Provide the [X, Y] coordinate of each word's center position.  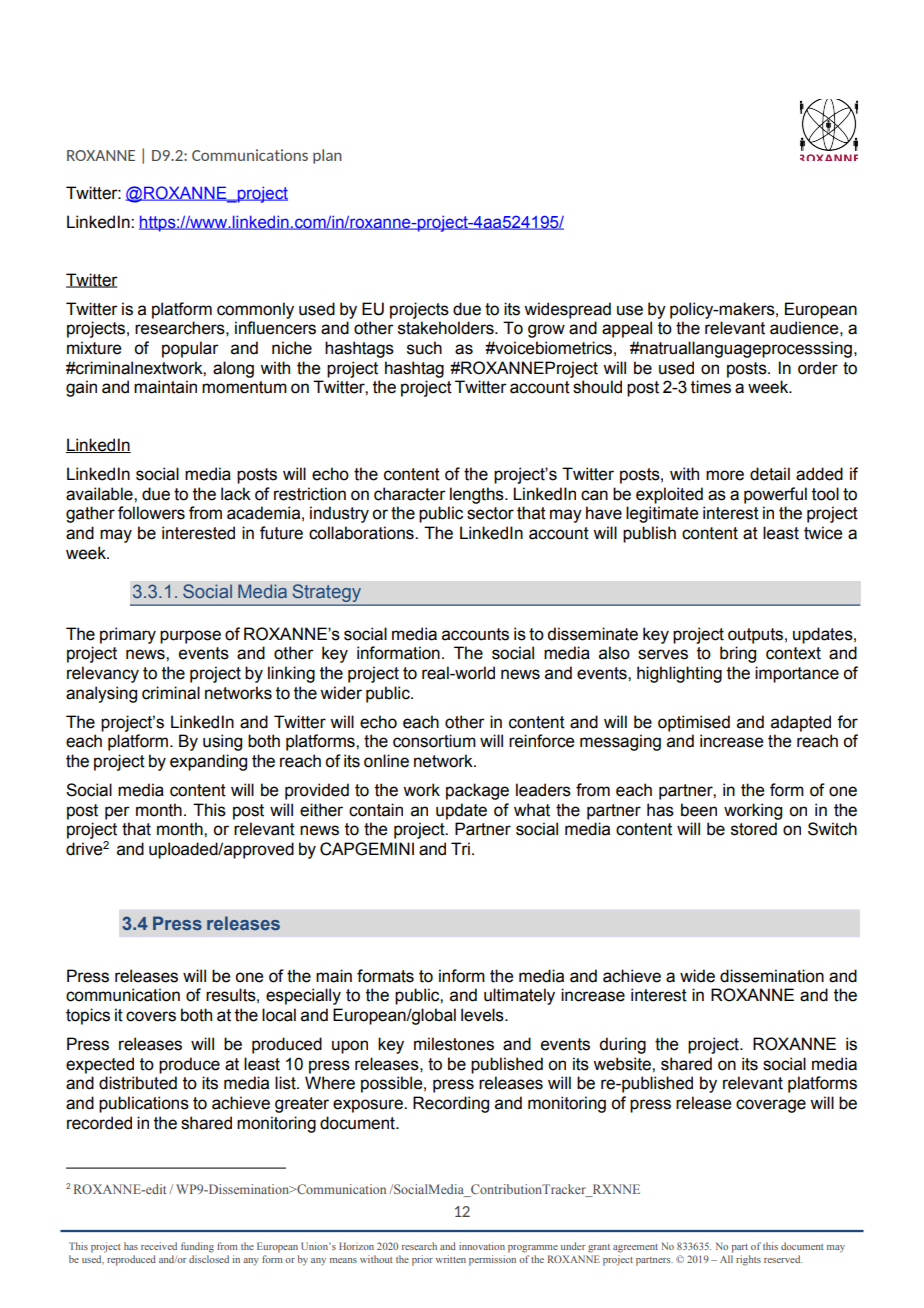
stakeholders [447, 328]
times [711, 387]
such [424, 348]
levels [483, 1015]
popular [190, 349]
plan [327, 156]
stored [754, 829]
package [477, 791]
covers [151, 1016]
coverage [771, 1106]
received [159, 1246]
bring [738, 654]
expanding [208, 762]
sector [490, 513]
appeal [627, 329]
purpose [190, 637]
